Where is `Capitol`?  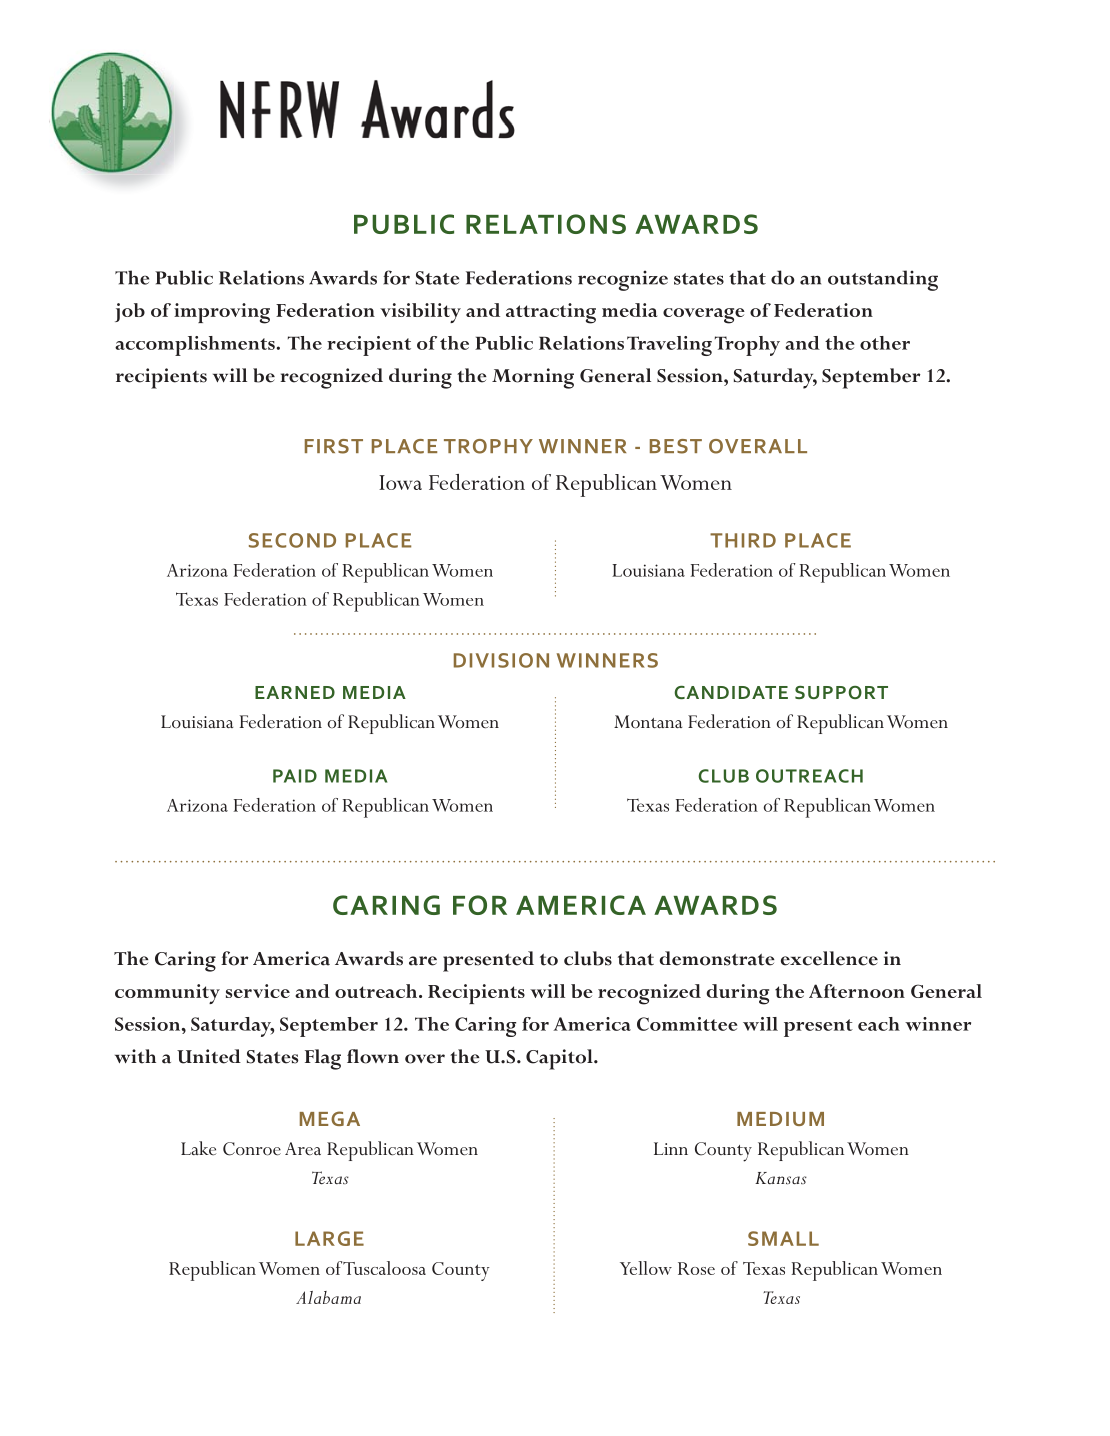
Capitol is located at coordinates (560, 1059).
